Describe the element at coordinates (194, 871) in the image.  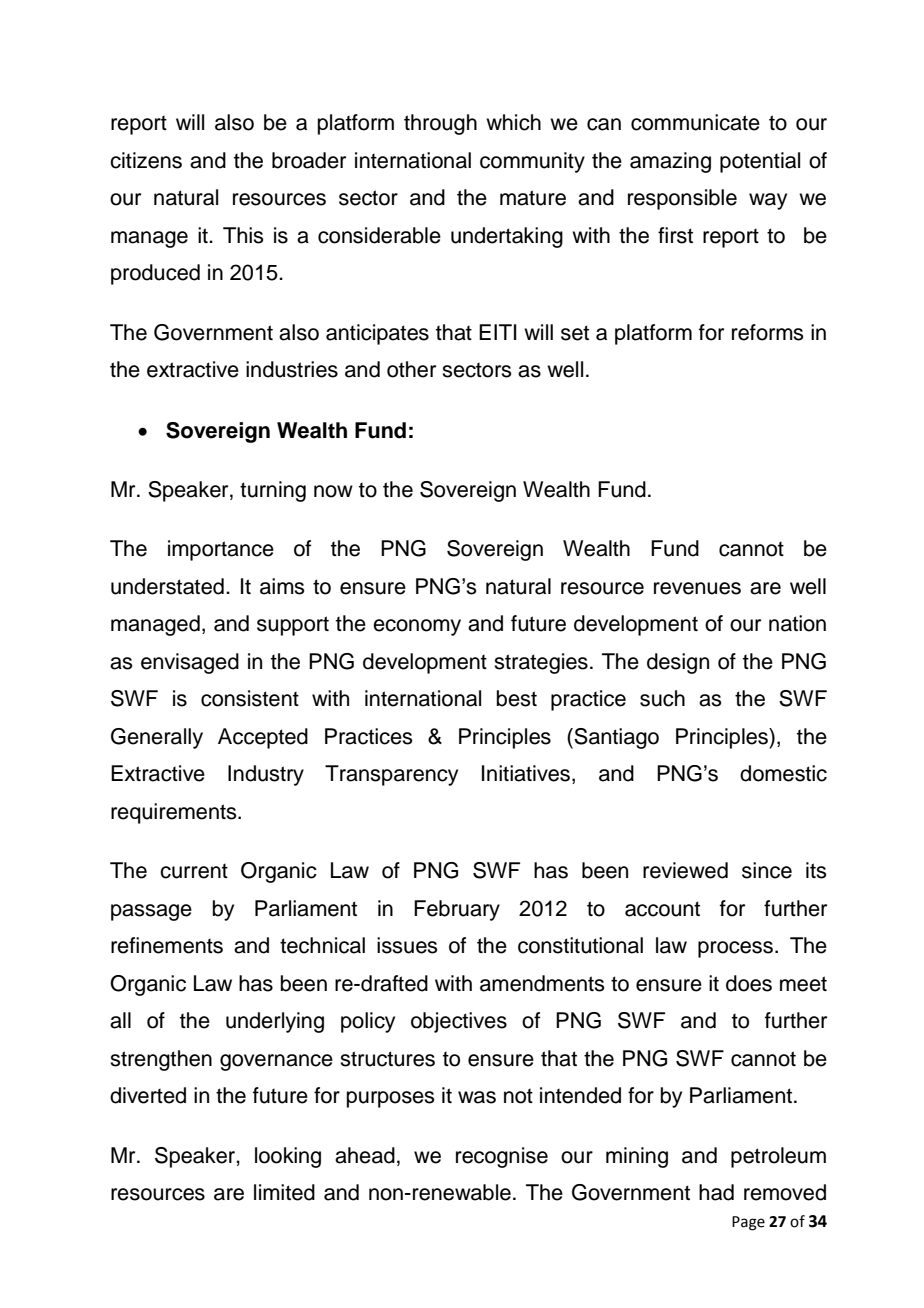
I see `current` at that location.
